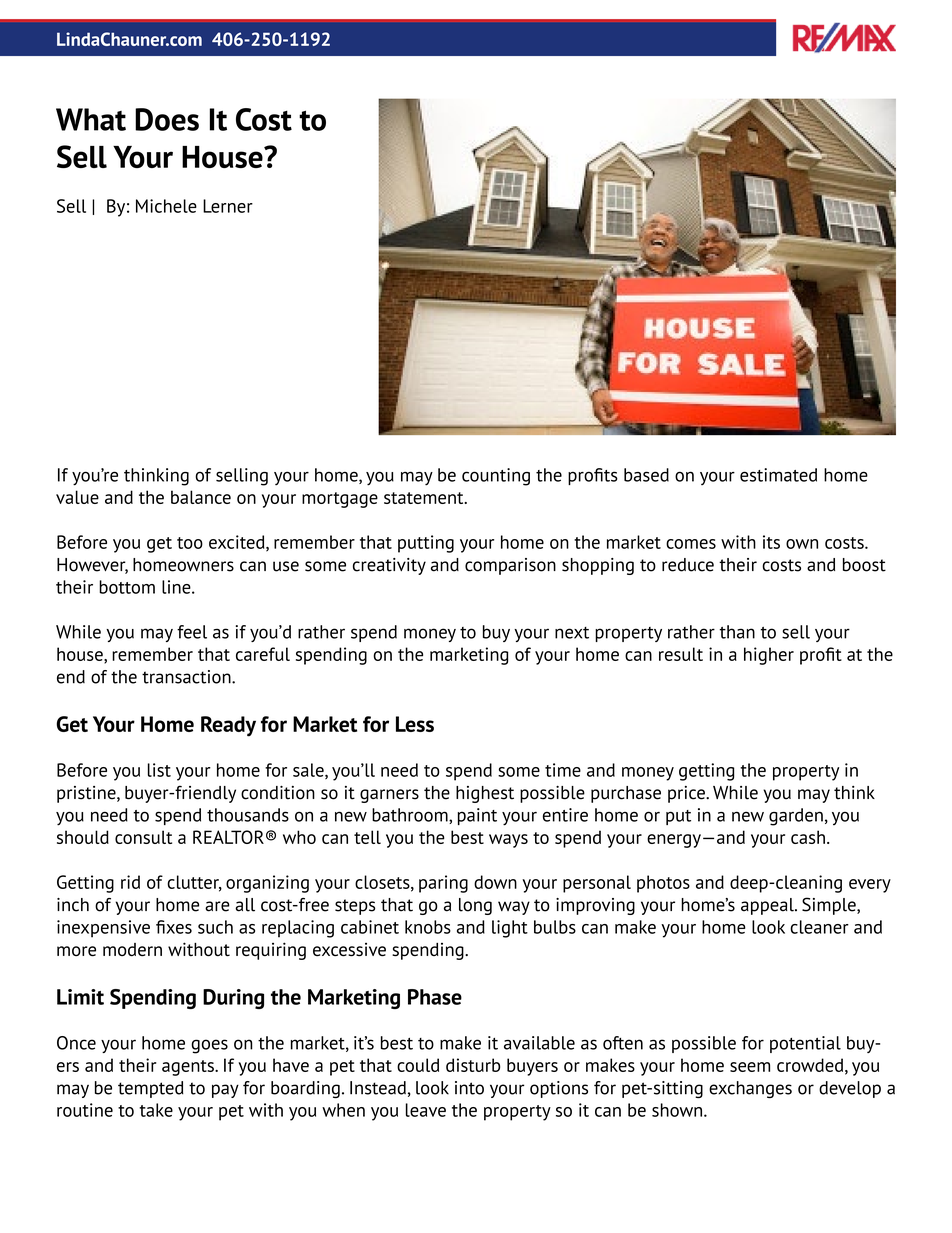 The width and height of the document is (952, 1233). Describe the element at coordinates (496, 477) in the document. I see `counting` at that location.
